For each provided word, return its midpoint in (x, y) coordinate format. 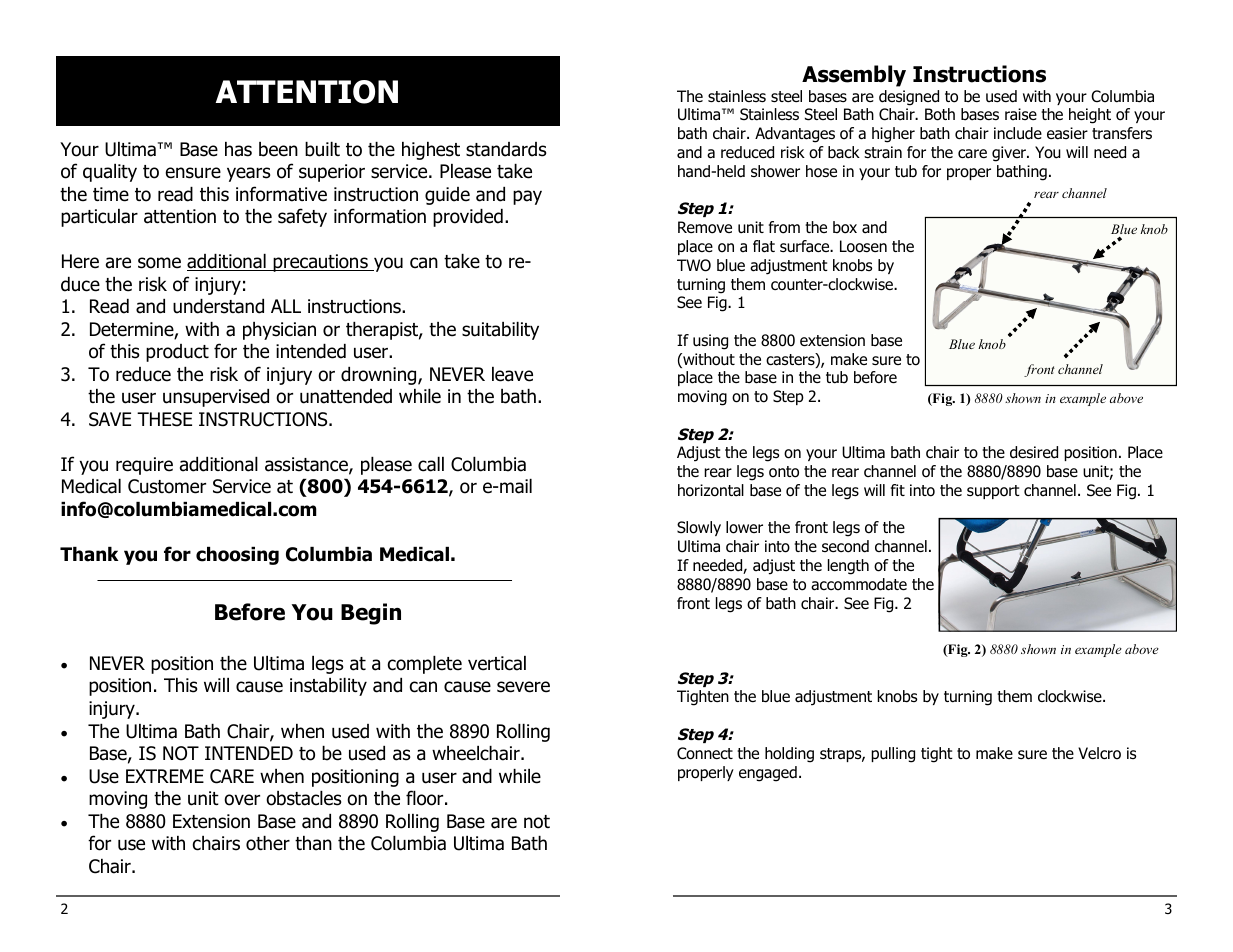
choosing (237, 556)
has (238, 149)
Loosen (863, 246)
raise (1021, 114)
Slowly (699, 528)
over (242, 800)
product (177, 353)
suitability (500, 331)
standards (506, 149)
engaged (768, 774)
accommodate (859, 584)
